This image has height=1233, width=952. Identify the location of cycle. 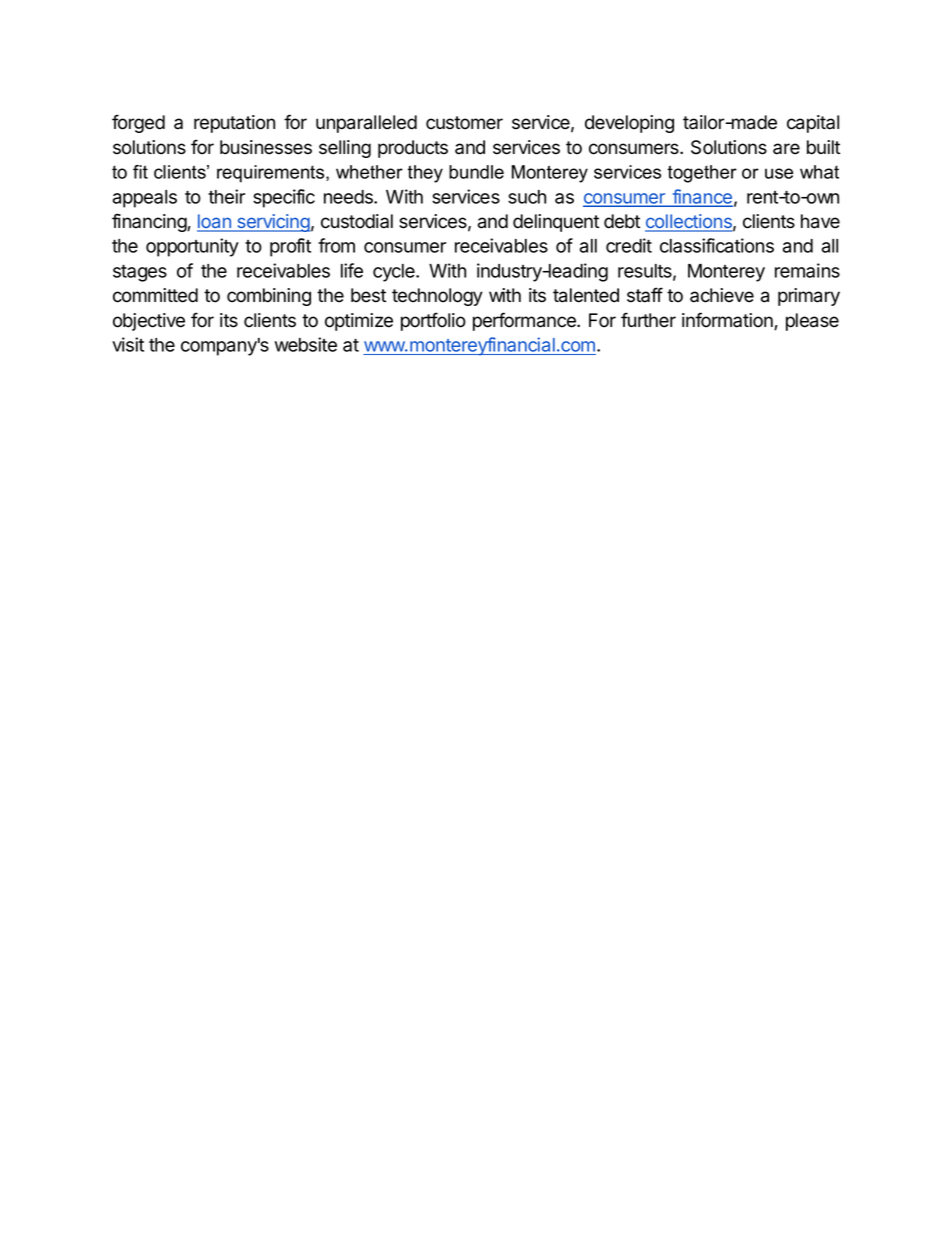
(395, 273).
